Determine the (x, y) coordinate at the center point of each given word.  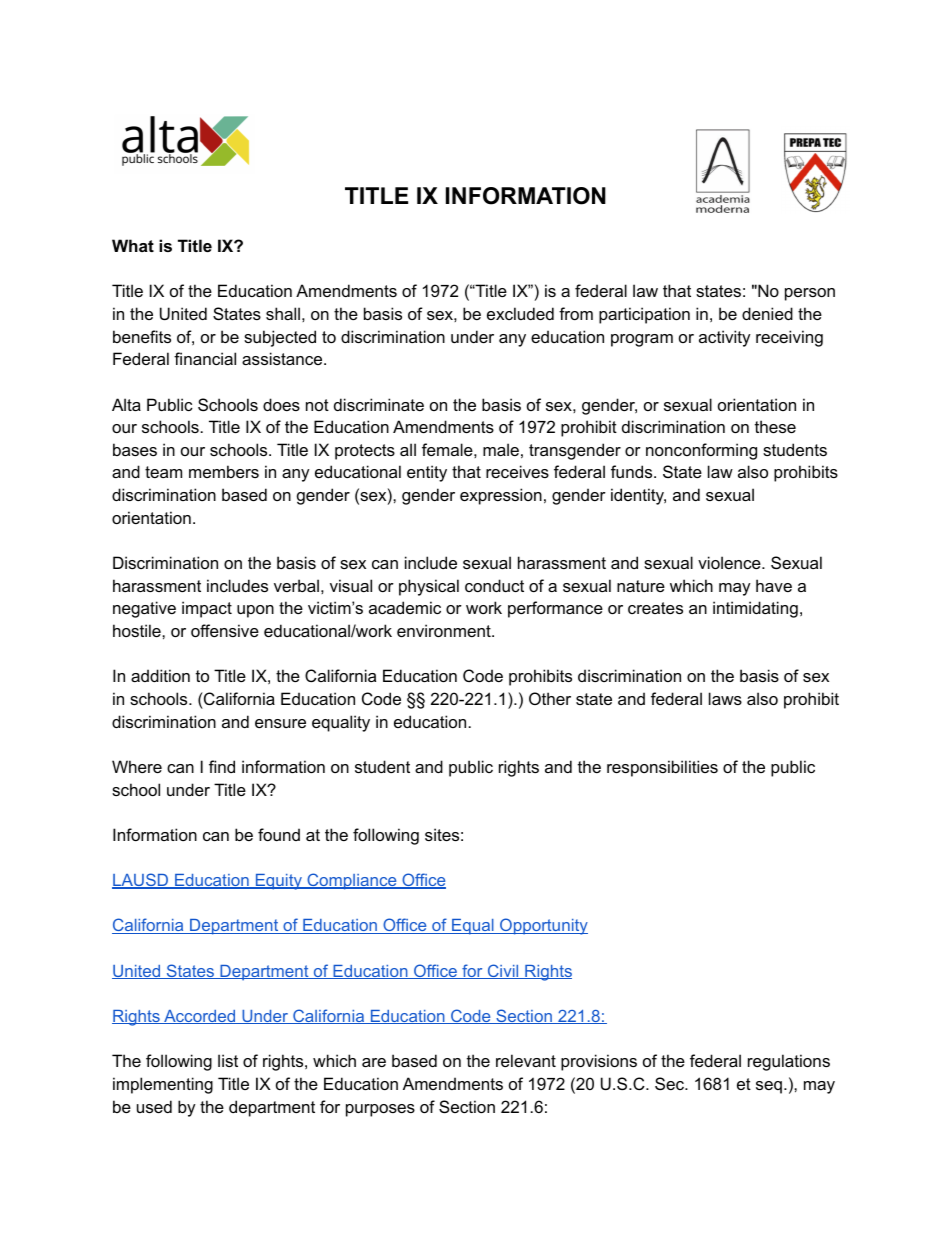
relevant (526, 1060)
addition (160, 675)
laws (725, 698)
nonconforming (701, 451)
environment (445, 630)
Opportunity (543, 926)
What (133, 245)
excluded (520, 313)
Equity (278, 882)
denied (767, 313)
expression (501, 496)
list (228, 1060)
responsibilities (662, 768)
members (224, 471)
